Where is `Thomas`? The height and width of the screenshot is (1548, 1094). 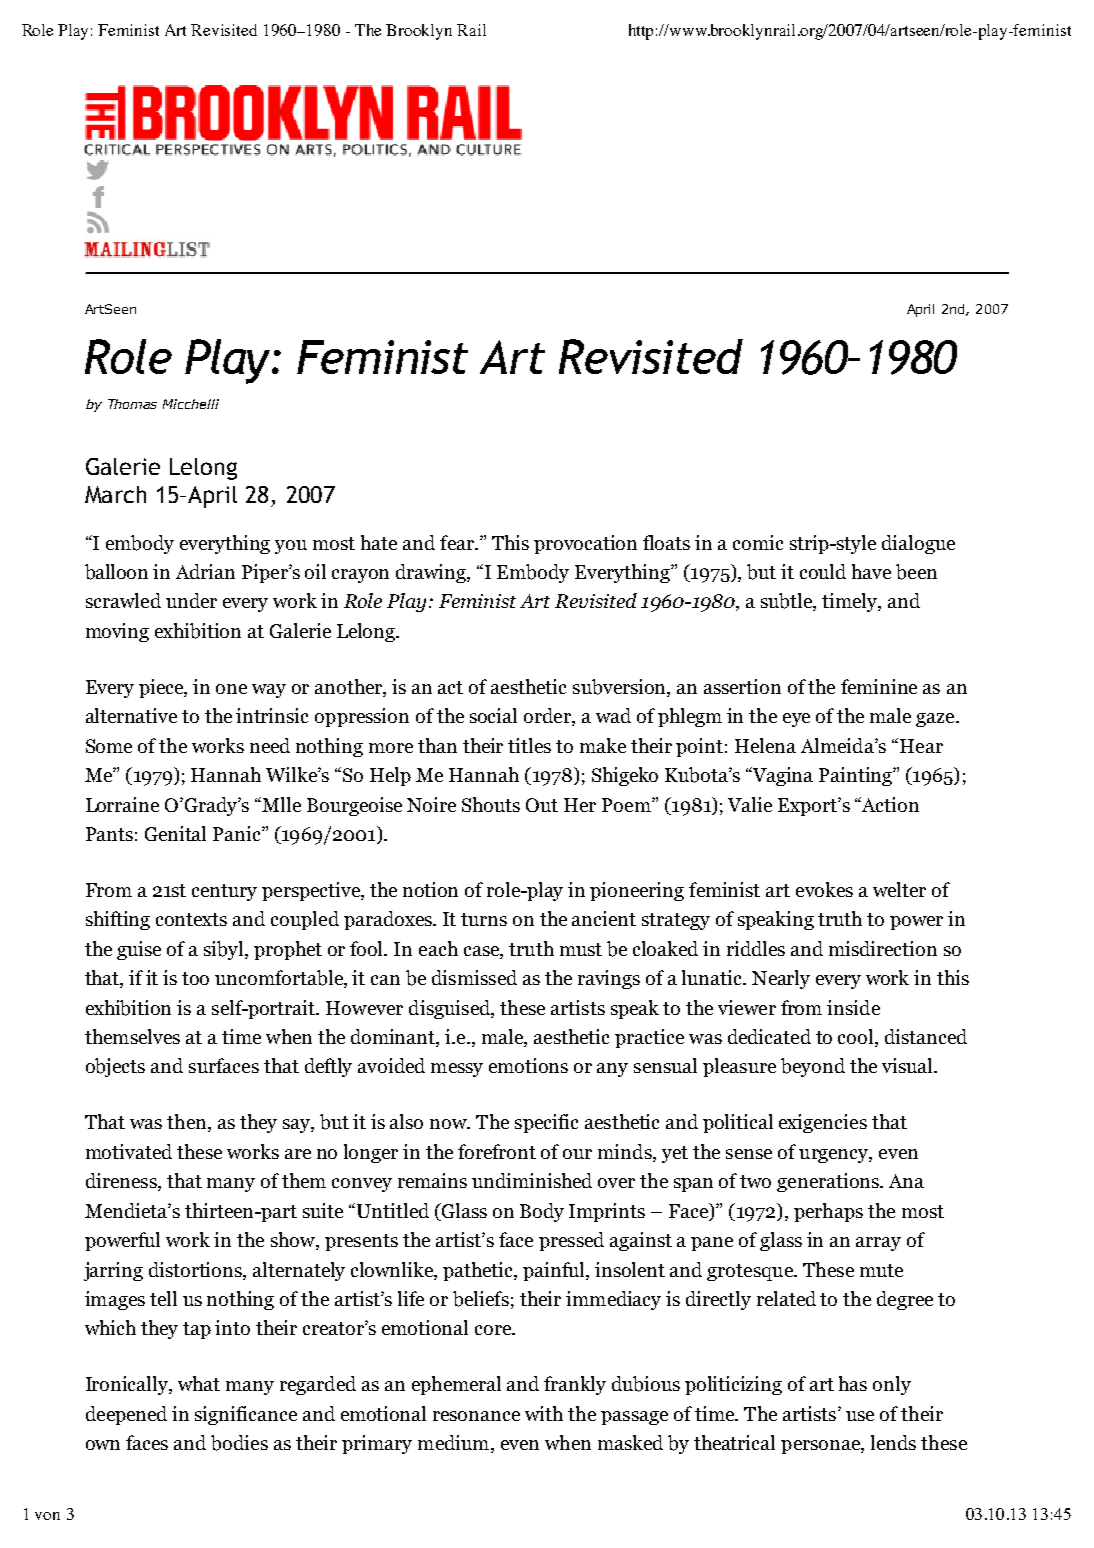
Thomas is located at coordinates (132, 404).
